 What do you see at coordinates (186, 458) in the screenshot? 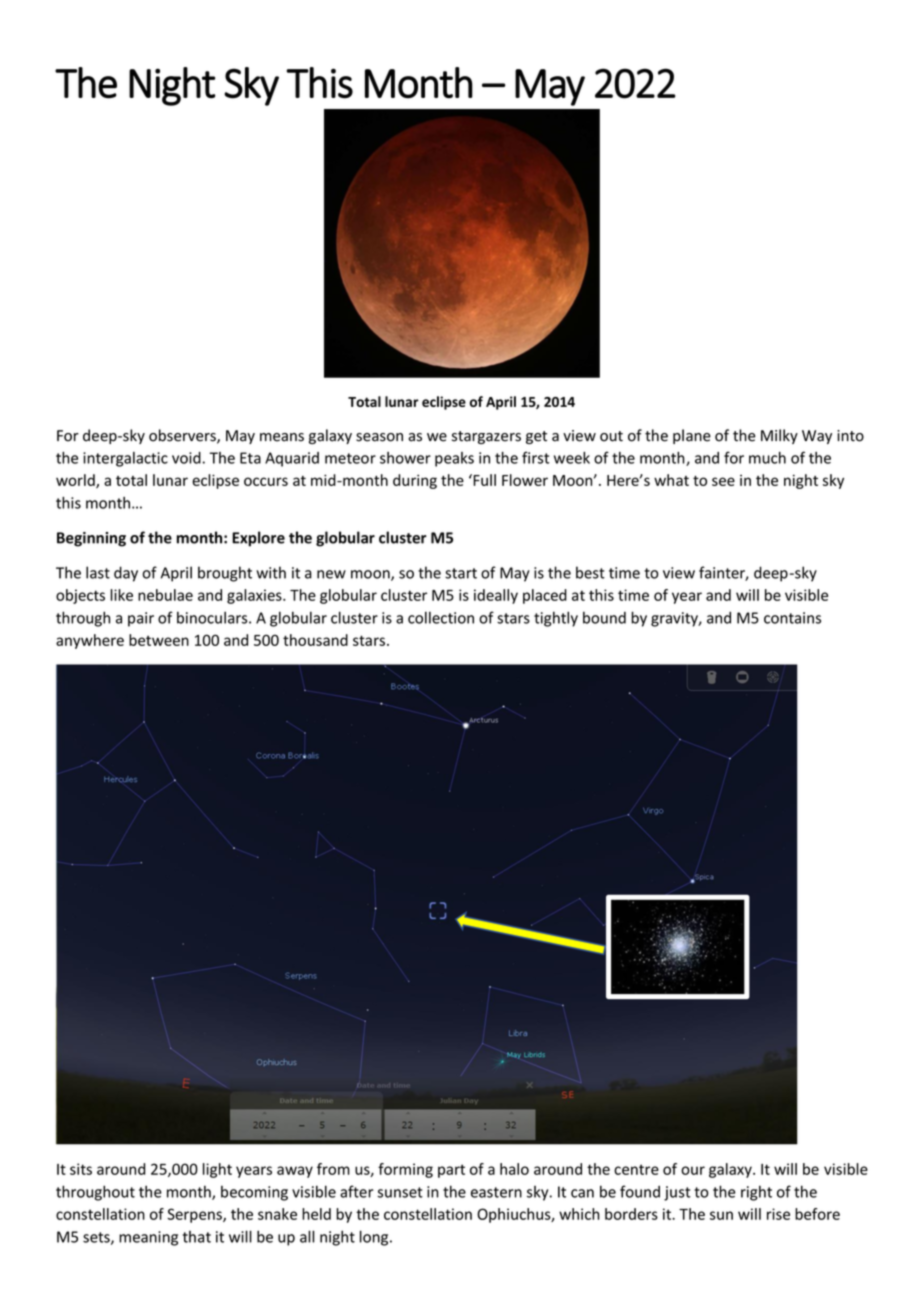
I see `void` at bounding box center [186, 458].
